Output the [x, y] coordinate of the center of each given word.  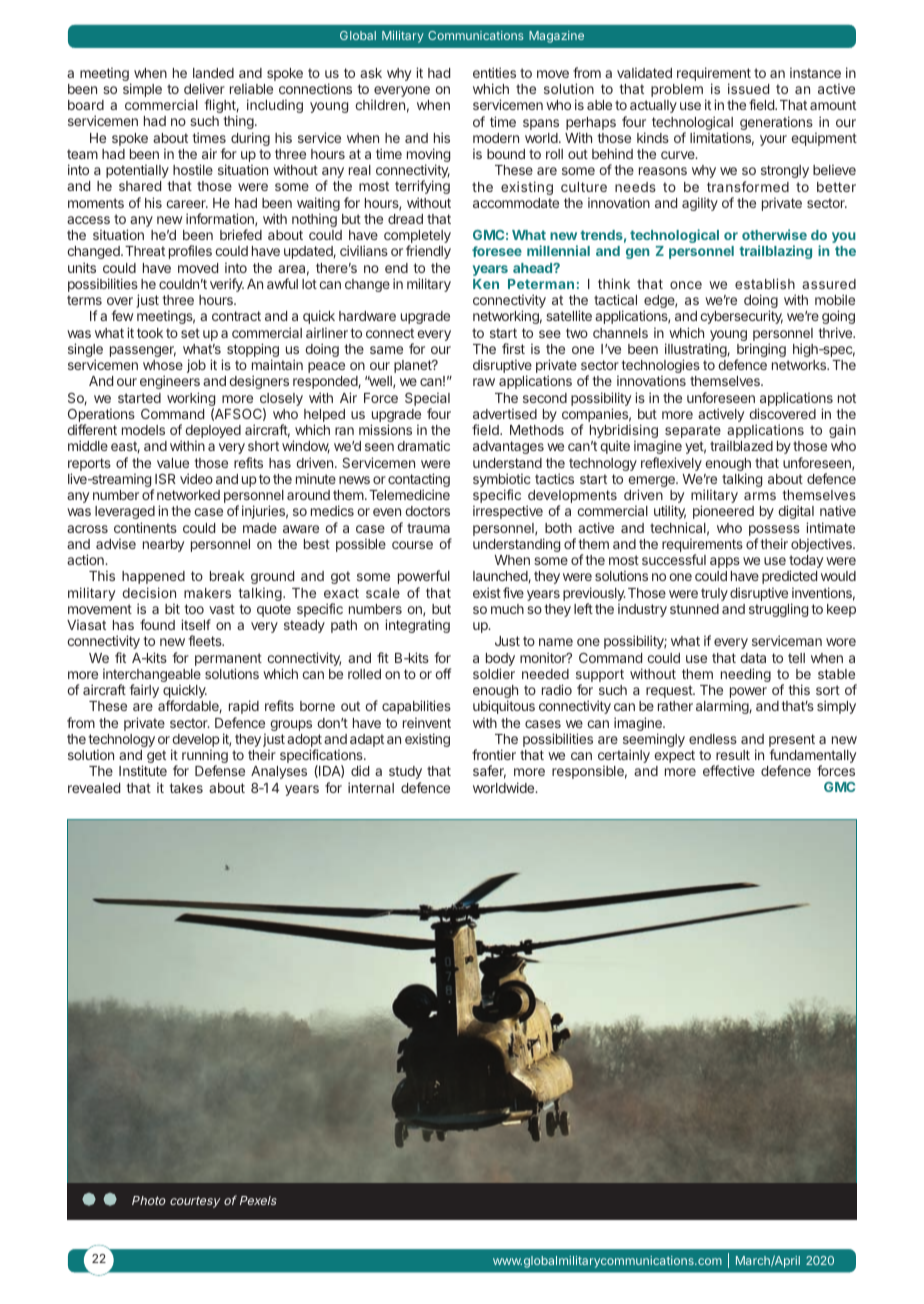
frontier [494, 754]
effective [729, 770]
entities [494, 72]
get [156, 756]
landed [213, 73]
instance [815, 72]
